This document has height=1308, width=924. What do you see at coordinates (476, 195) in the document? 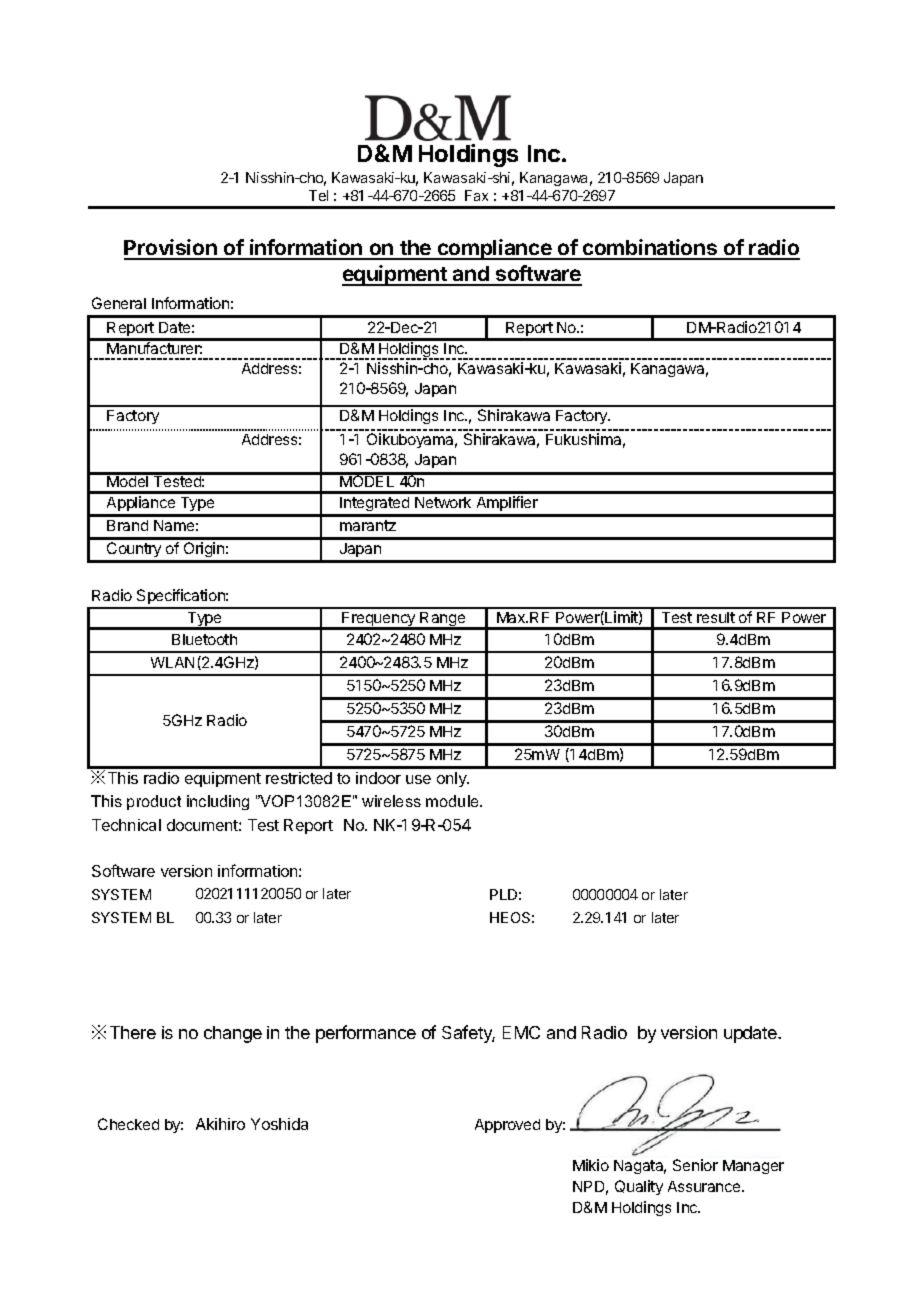
I see `Fax` at bounding box center [476, 195].
